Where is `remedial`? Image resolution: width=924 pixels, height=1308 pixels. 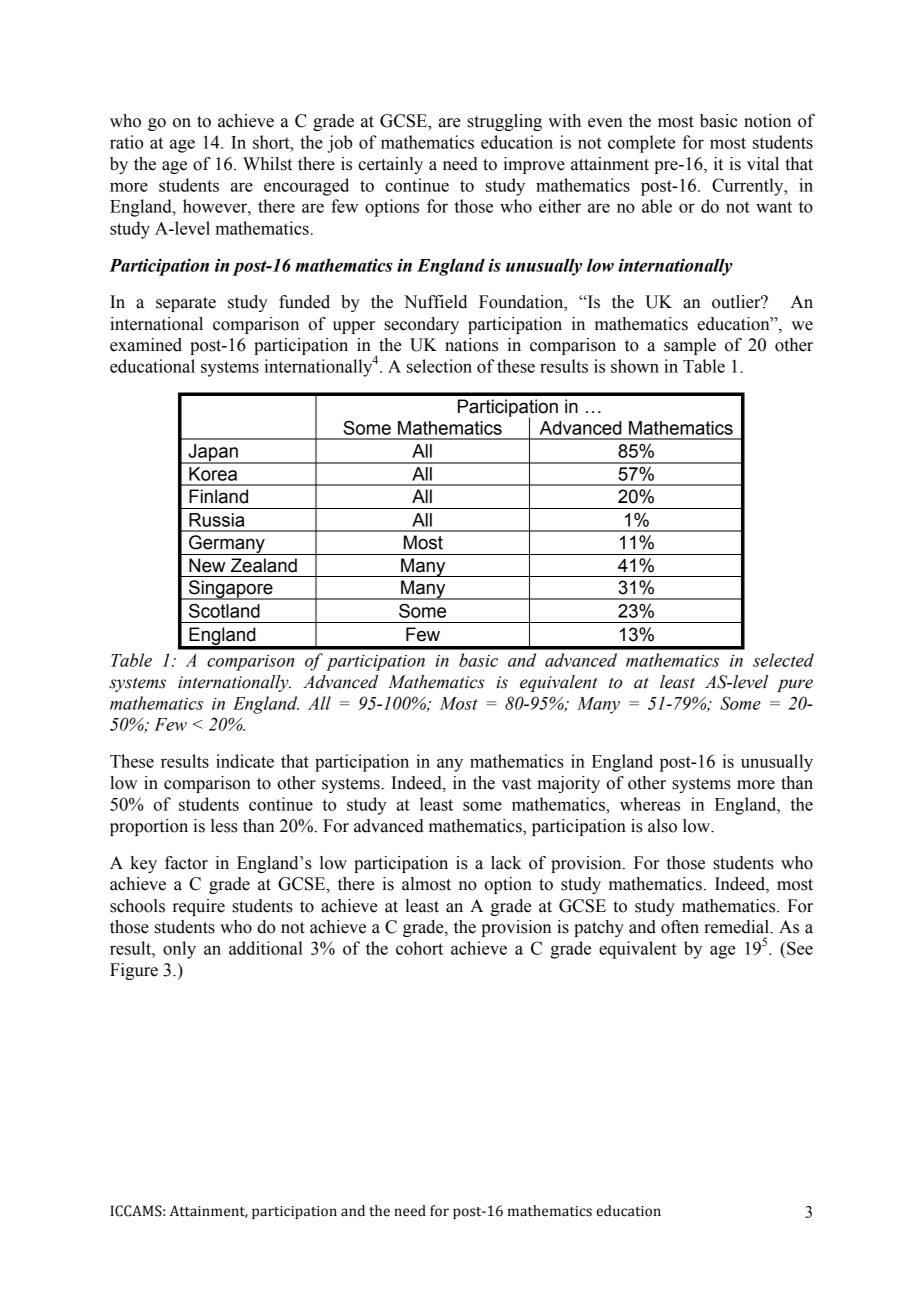
remedial is located at coordinates (737, 927).
